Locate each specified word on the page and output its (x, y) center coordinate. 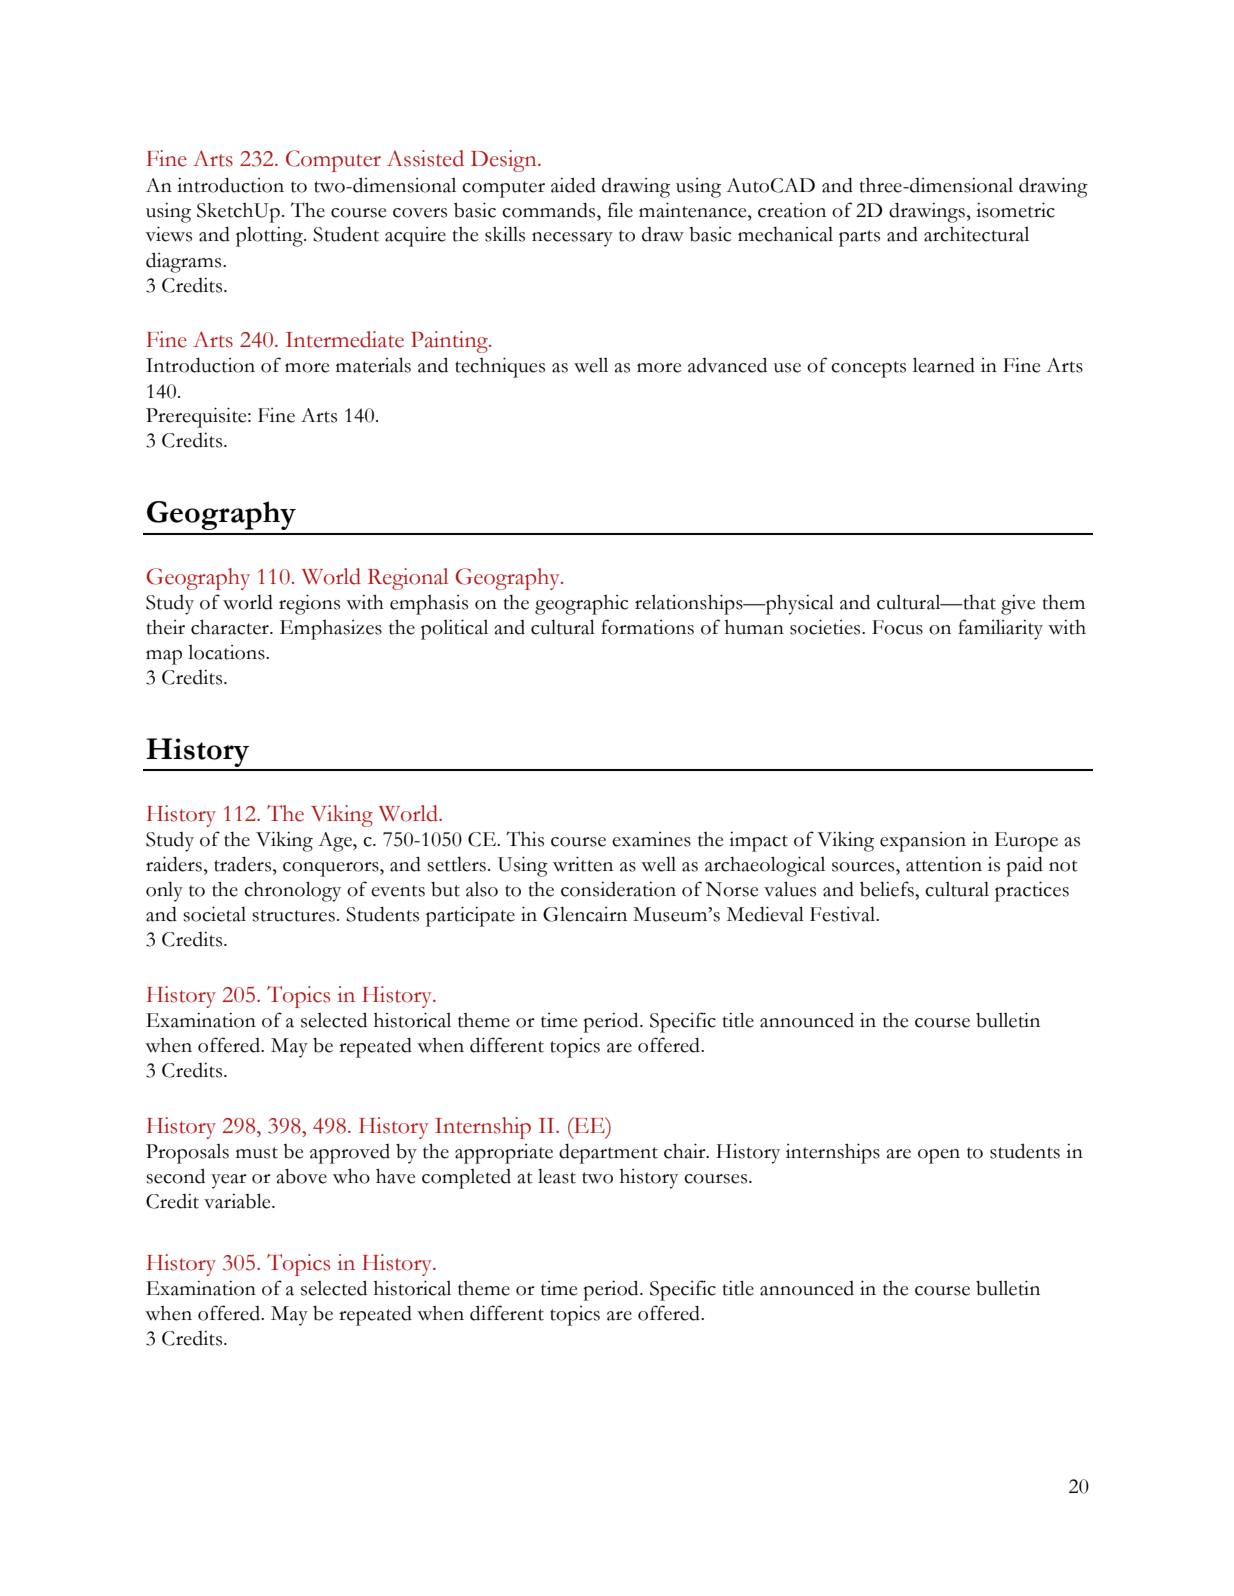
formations (647, 627)
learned (944, 365)
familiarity (1000, 629)
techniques (500, 367)
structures (293, 916)
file (620, 210)
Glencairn (585, 914)
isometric (1015, 210)
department (608, 1153)
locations (227, 652)
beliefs (888, 889)
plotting (270, 237)
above (302, 1176)
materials (373, 365)
